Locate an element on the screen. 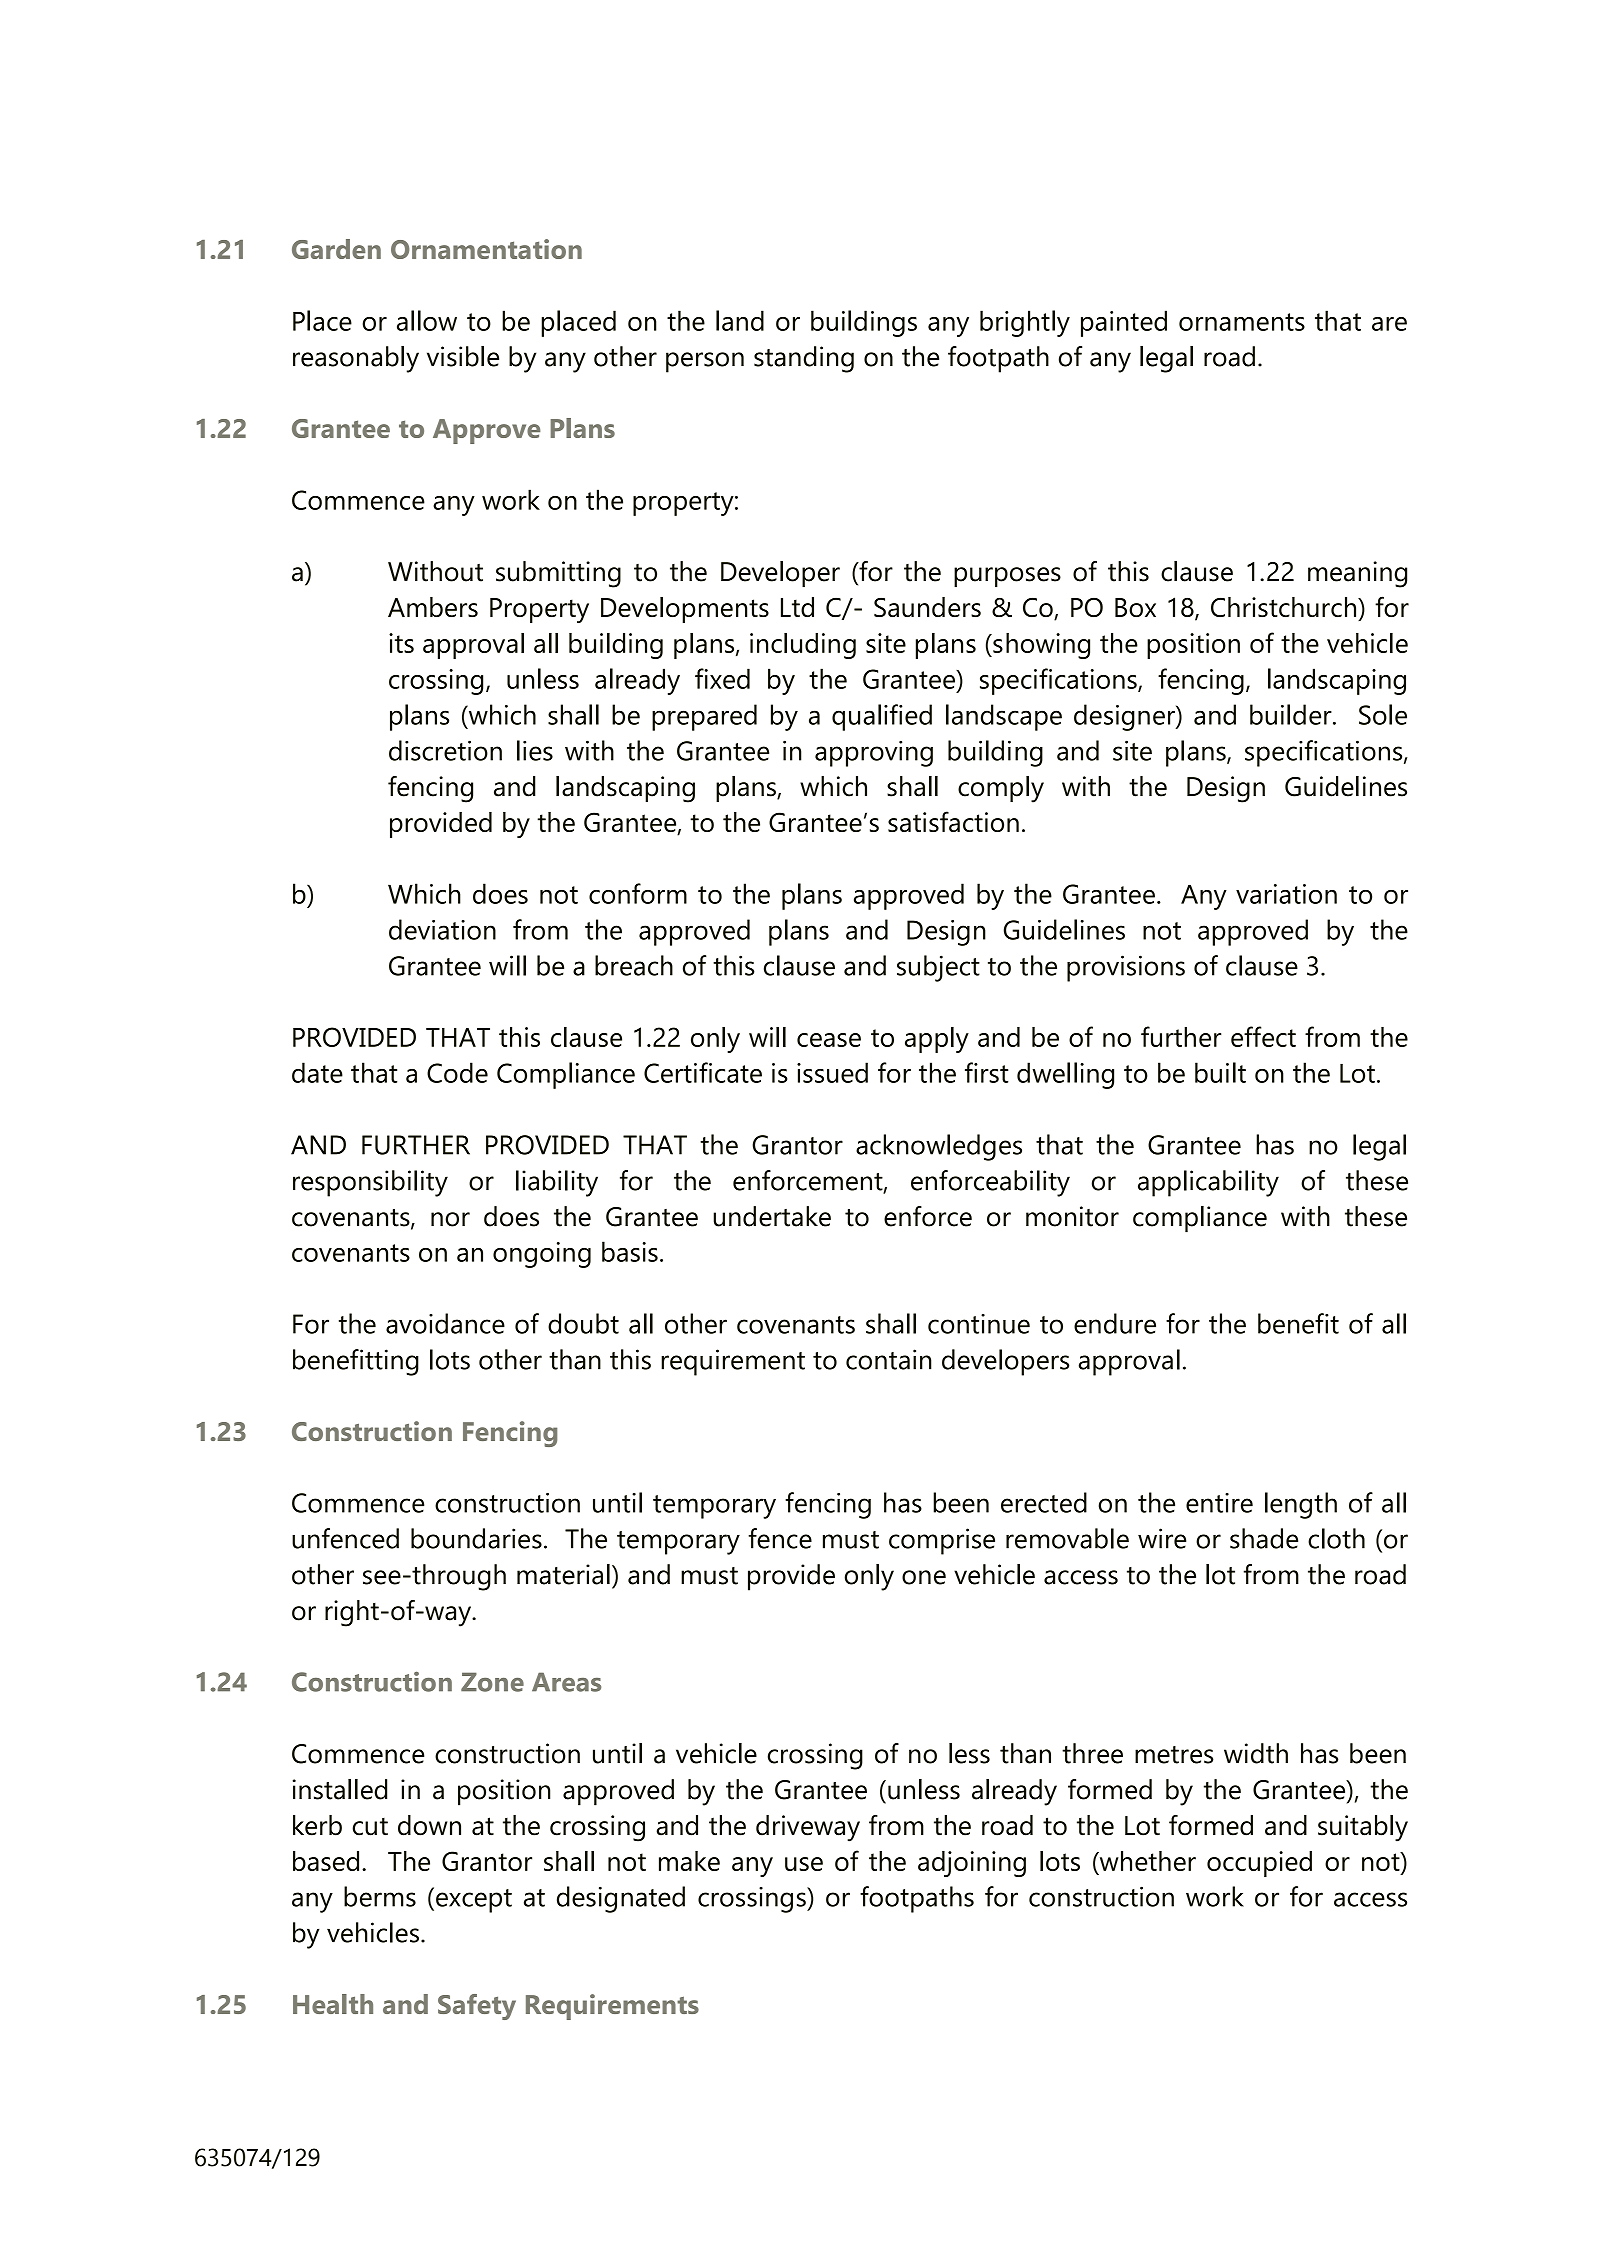 The height and width of the screenshot is (2267, 1603). issued is located at coordinates (832, 1072).
